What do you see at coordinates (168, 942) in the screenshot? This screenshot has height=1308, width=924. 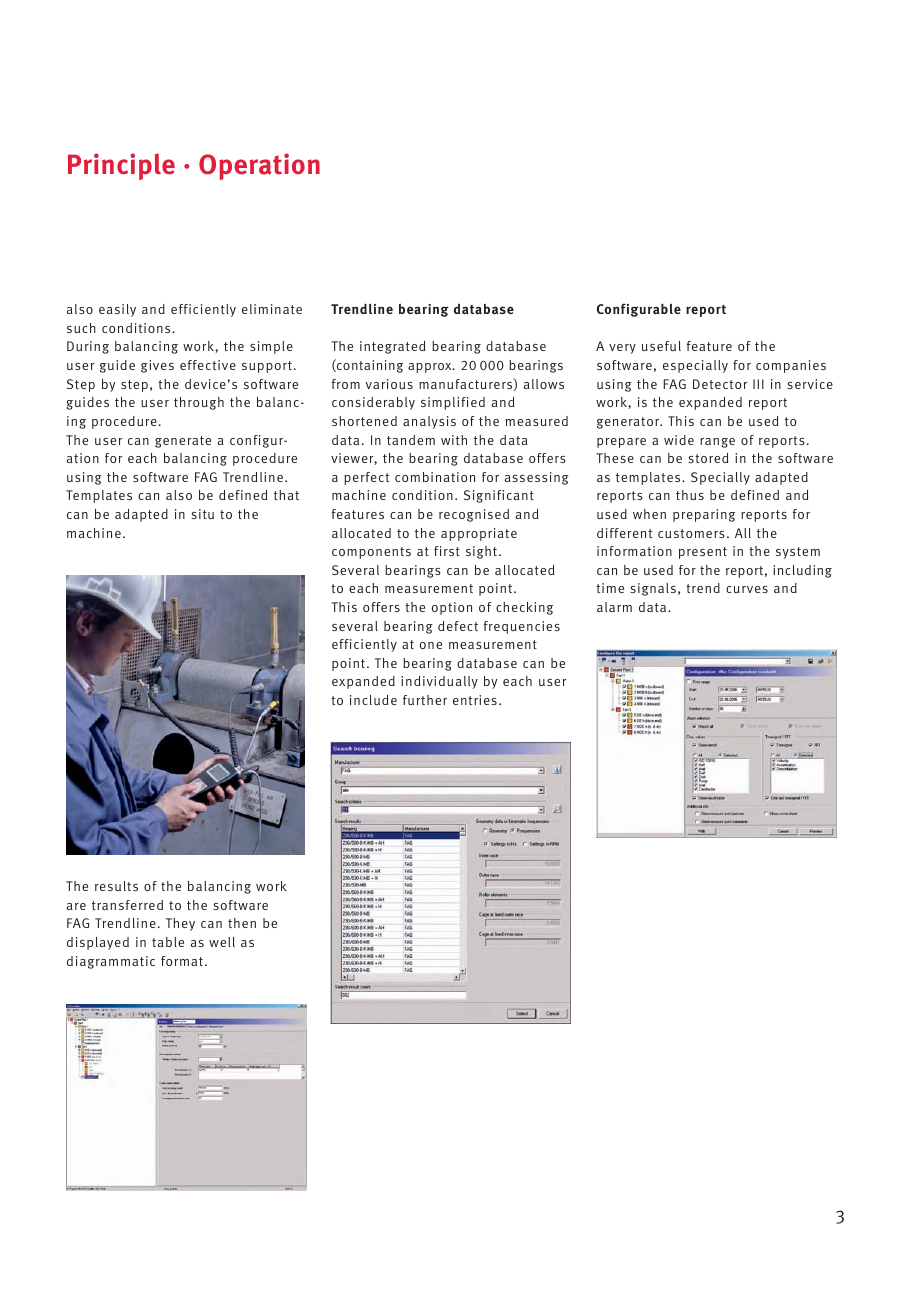 I see `table` at bounding box center [168, 942].
